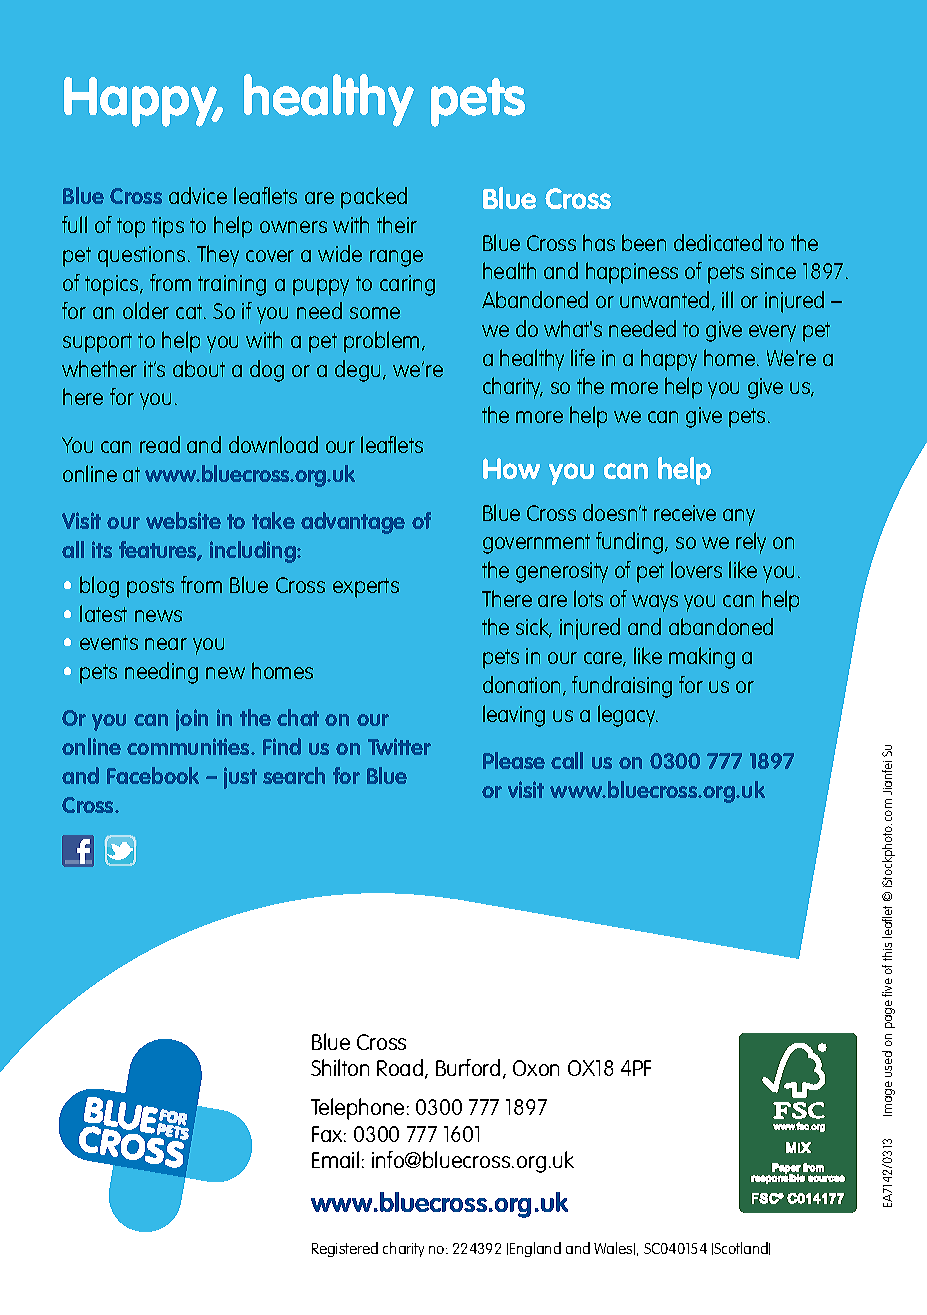 The height and width of the screenshot is (1315, 927). What do you see at coordinates (168, 227) in the screenshot?
I see `tips` at bounding box center [168, 227].
